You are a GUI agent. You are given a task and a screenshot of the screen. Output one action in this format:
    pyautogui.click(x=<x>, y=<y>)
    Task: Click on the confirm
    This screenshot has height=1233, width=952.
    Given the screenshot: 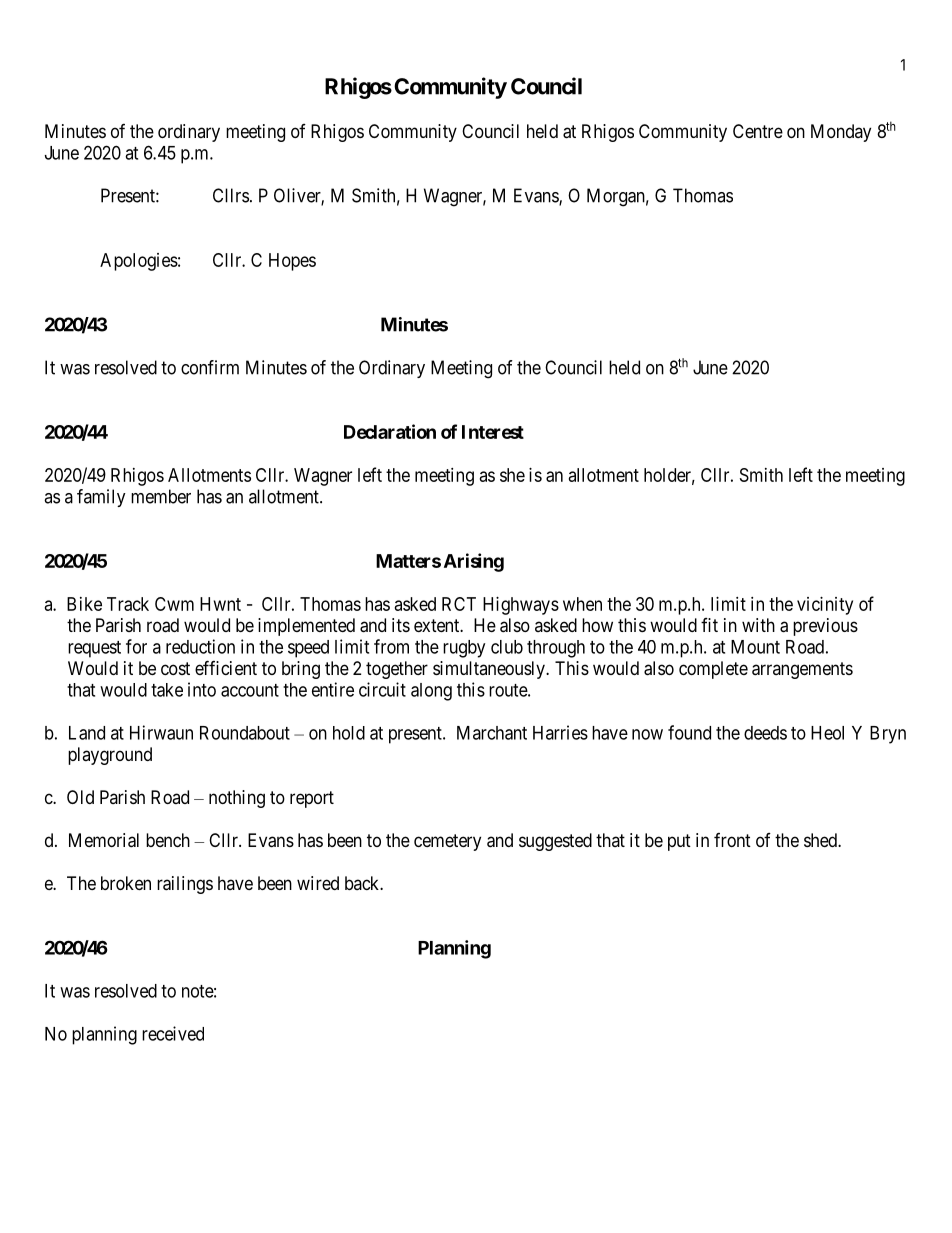 What is the action you would take?
    pyautogui.click(x=210, y=367)
